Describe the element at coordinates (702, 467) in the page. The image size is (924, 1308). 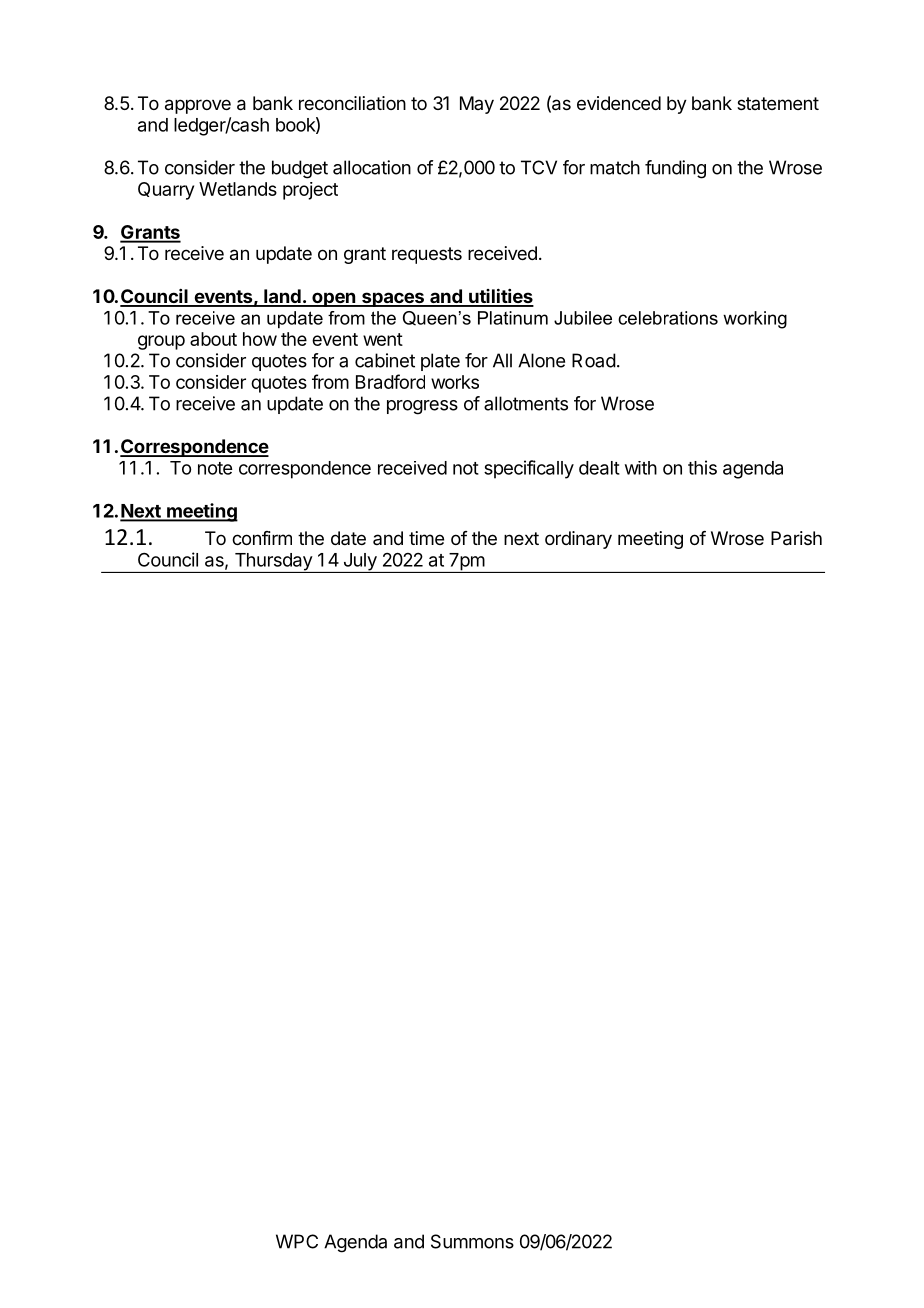
I see `this` at that location.
